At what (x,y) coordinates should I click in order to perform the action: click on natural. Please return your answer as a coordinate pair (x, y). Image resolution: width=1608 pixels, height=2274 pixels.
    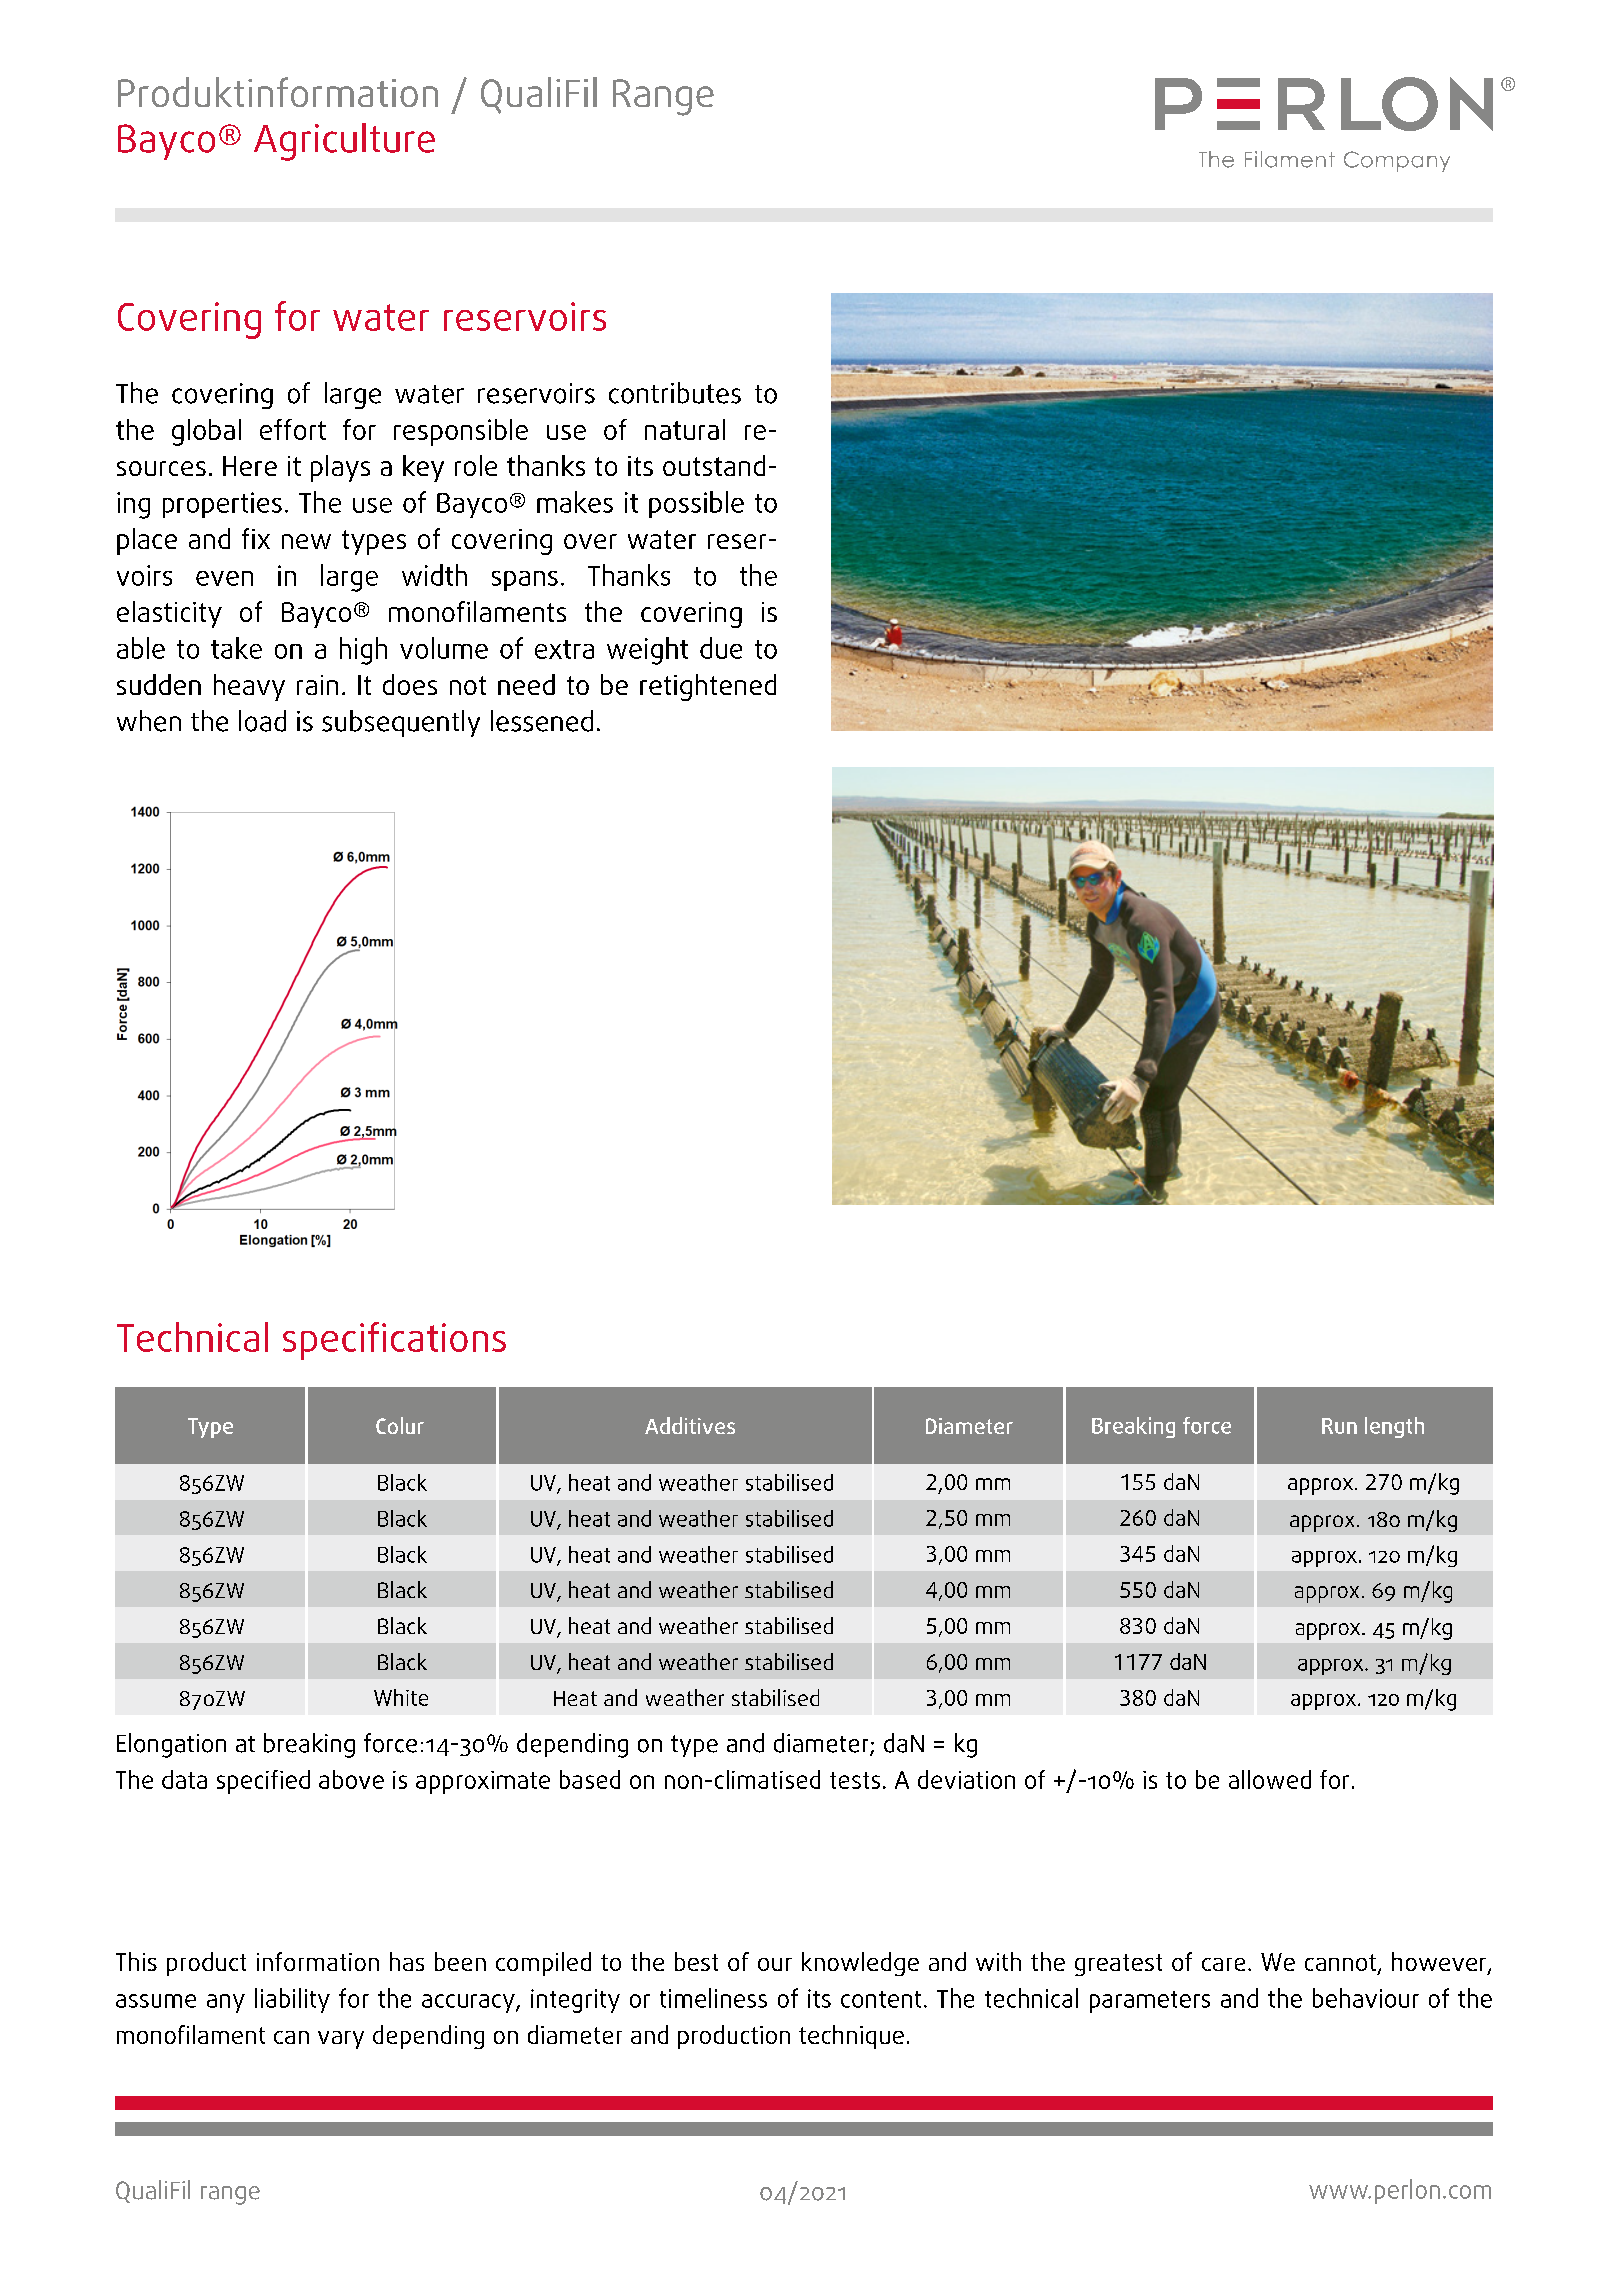
    Looking at the image, I should click on (685, 429).
